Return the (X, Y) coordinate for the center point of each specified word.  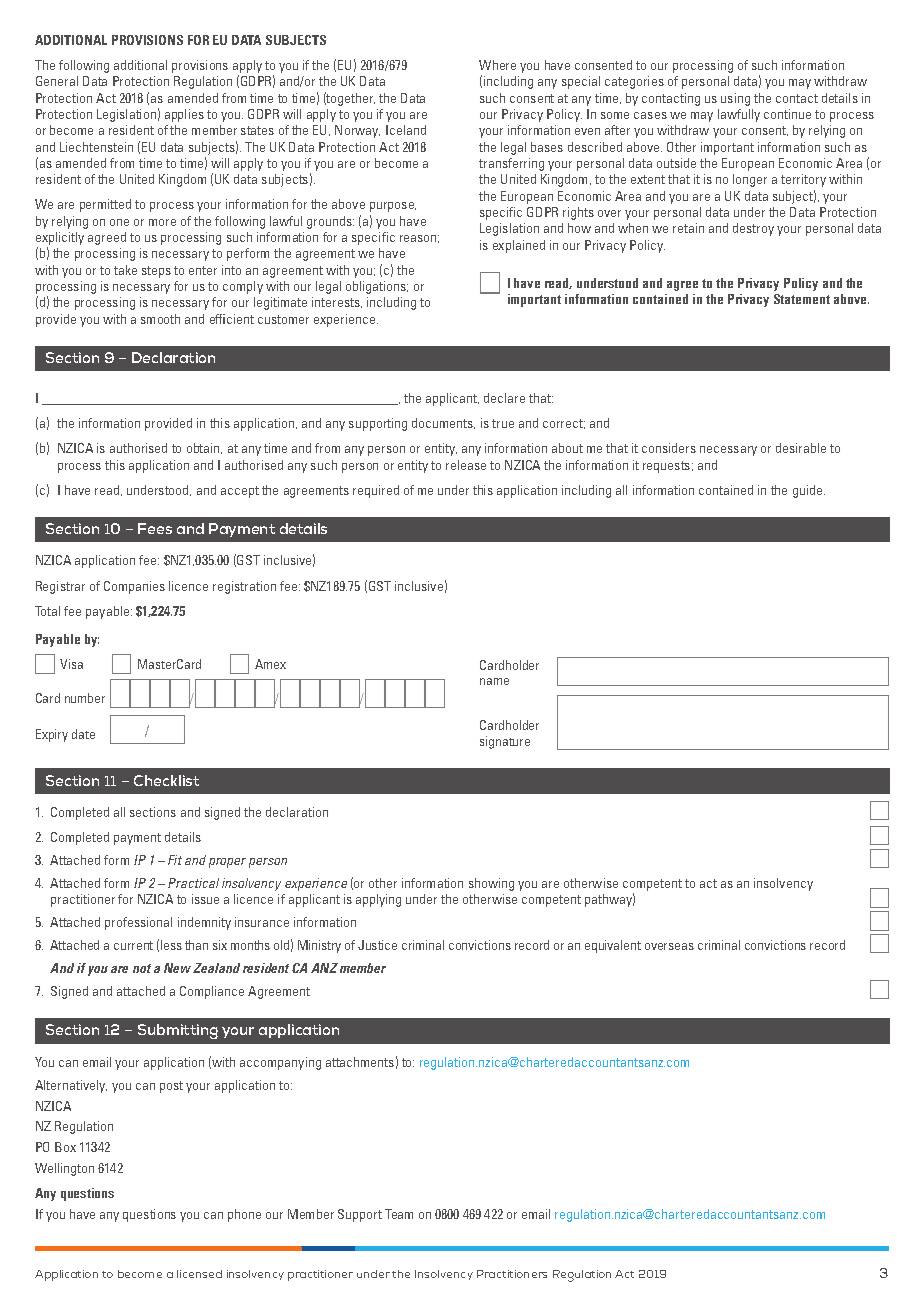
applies (184, 115)
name (494, 681)
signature (505, 742)
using (735, 99)
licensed (199, 1274)
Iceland (406, 130)
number (85, 698)
